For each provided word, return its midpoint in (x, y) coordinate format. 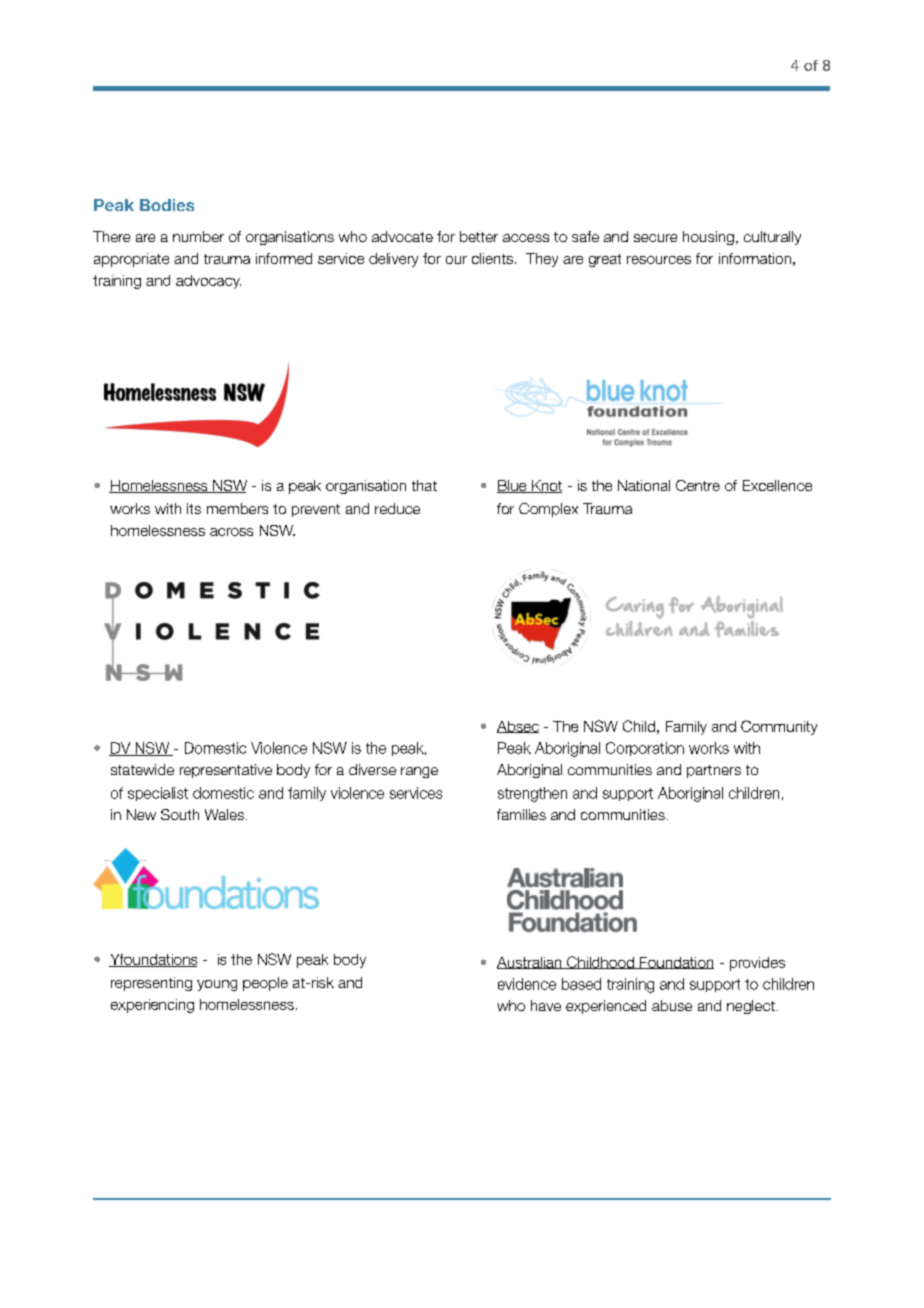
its (194, 508)
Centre (698, 485)
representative (226, 771)
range (419, 772)
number (198, 236)
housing (708, 238)
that (424, 485)
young (217, 985)
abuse (672, 1005)
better (479, 236)
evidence (527, 984)
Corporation (645, 749)
